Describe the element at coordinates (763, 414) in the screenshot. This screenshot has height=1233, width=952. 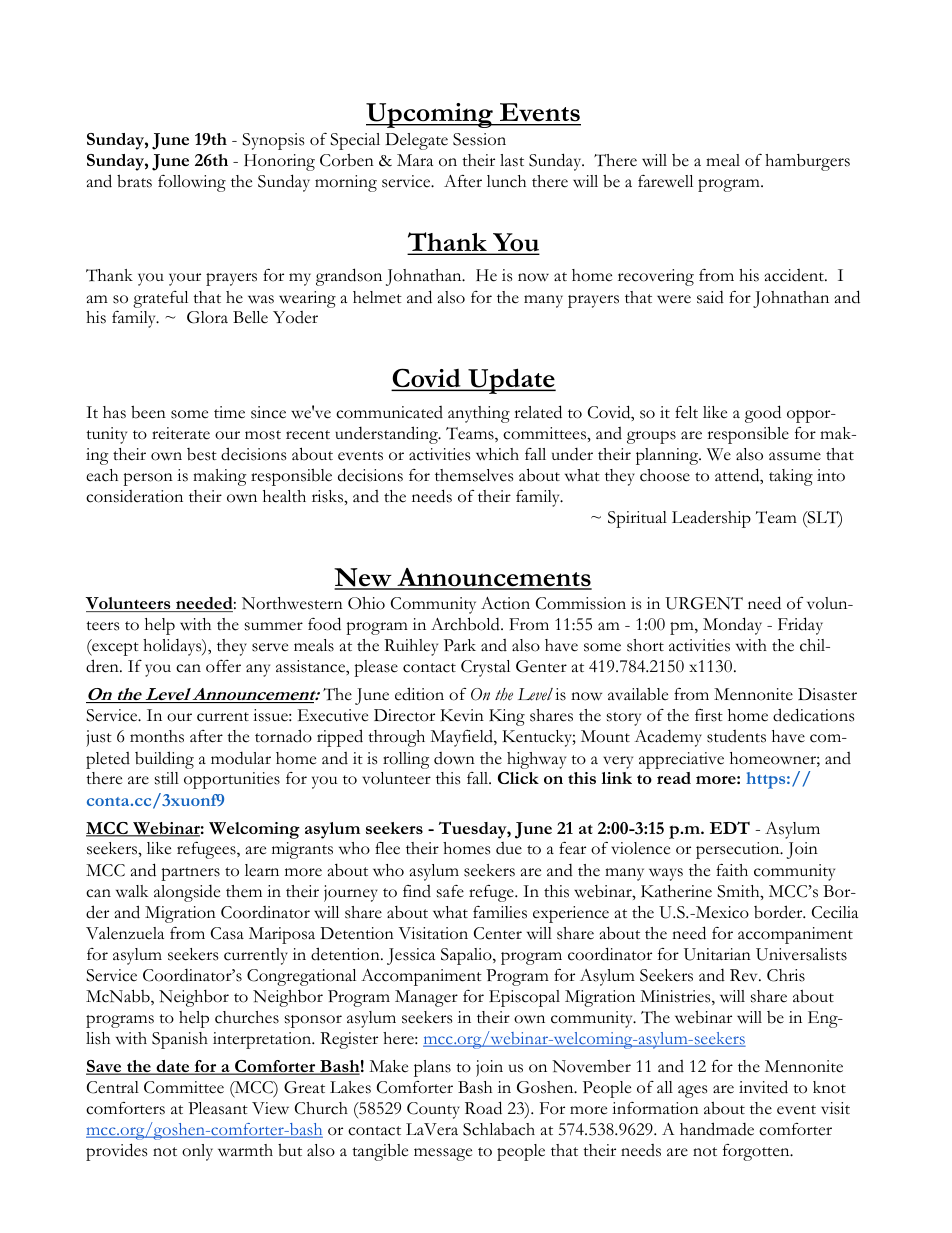
I see `good` at that location.
